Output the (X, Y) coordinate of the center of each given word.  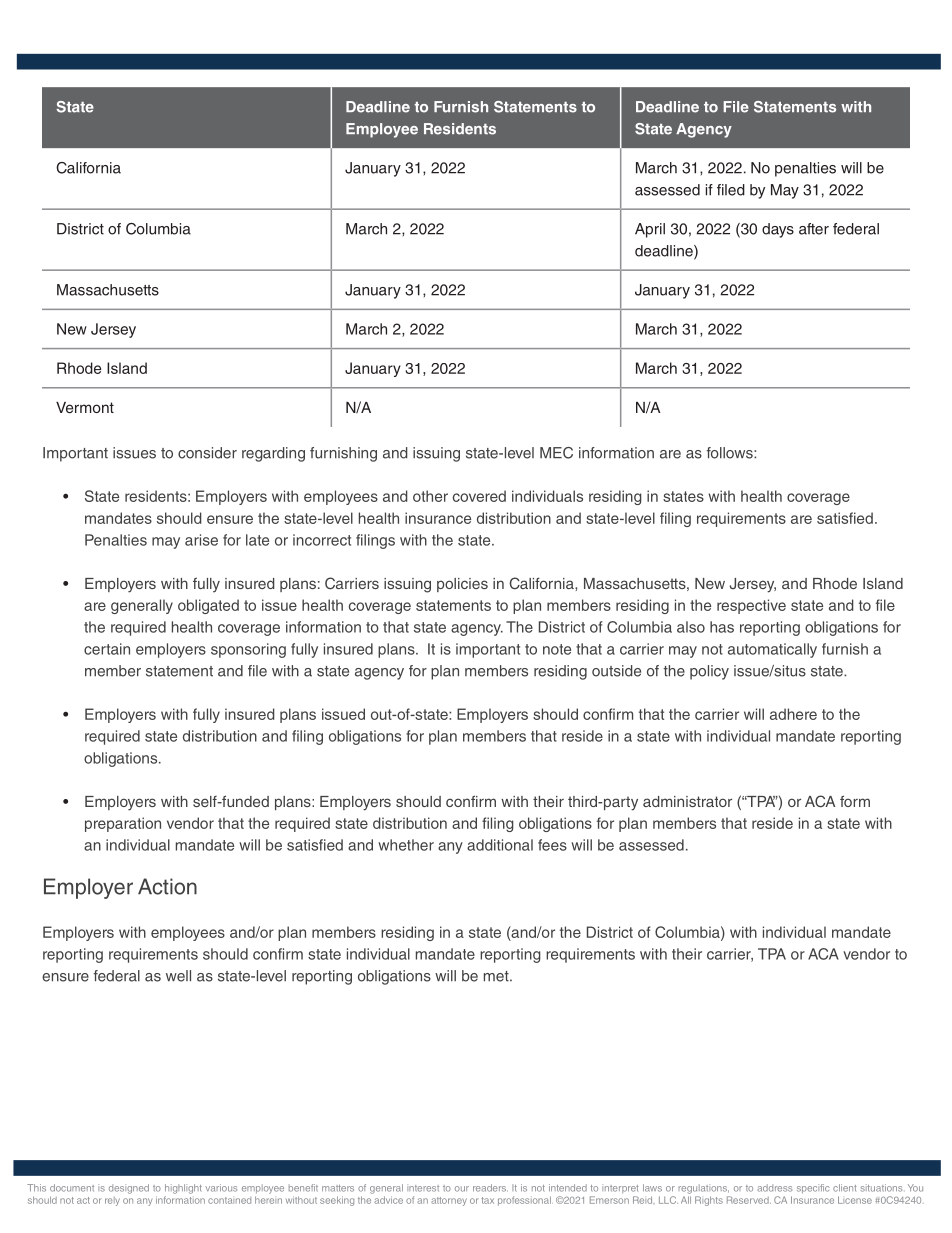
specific (813, 1189)
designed (129, 1189)
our (462, 1189)
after (814, 229)
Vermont (85, 407)
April (650, 230)
